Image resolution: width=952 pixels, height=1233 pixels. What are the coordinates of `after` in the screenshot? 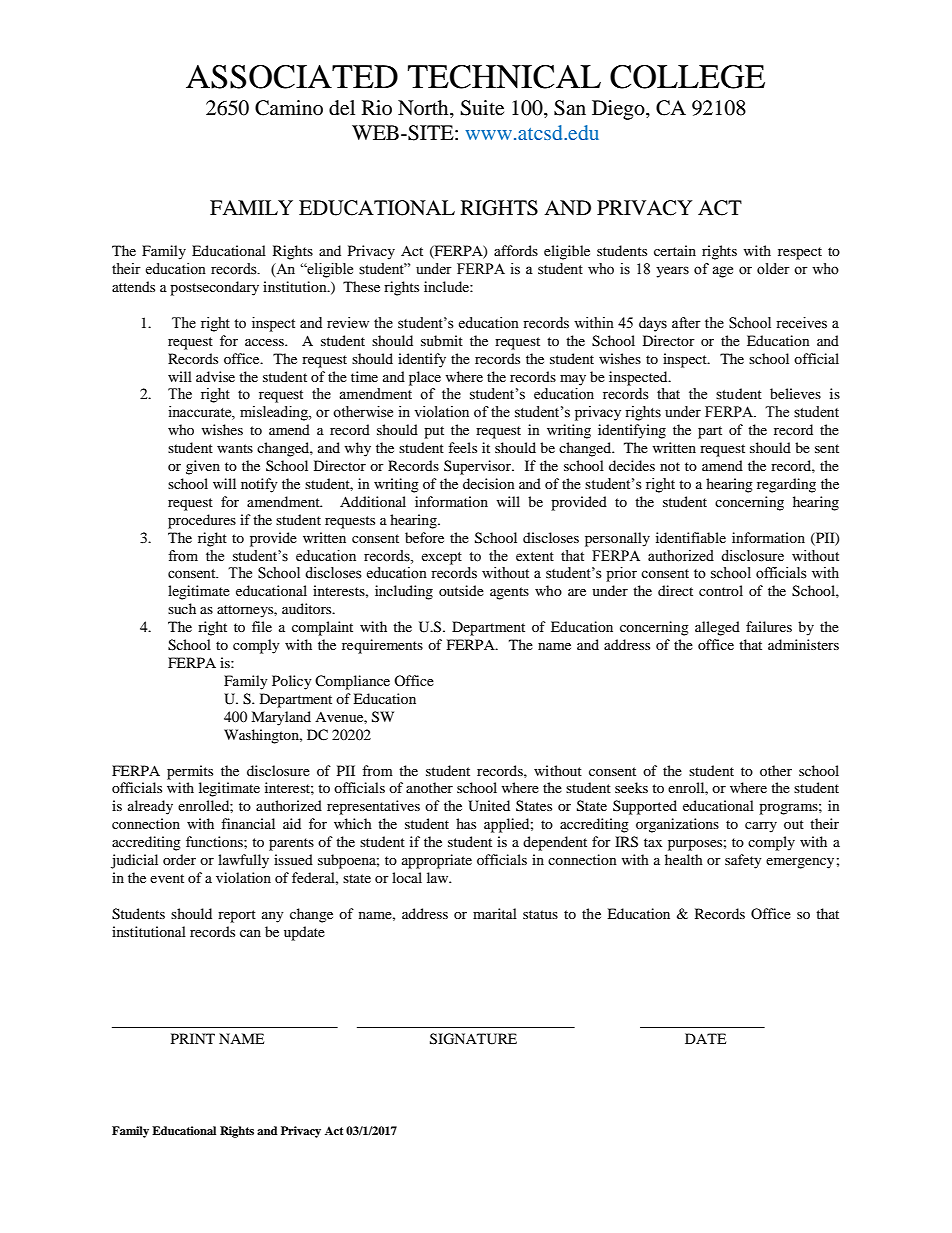 It's located at (686, 323).
